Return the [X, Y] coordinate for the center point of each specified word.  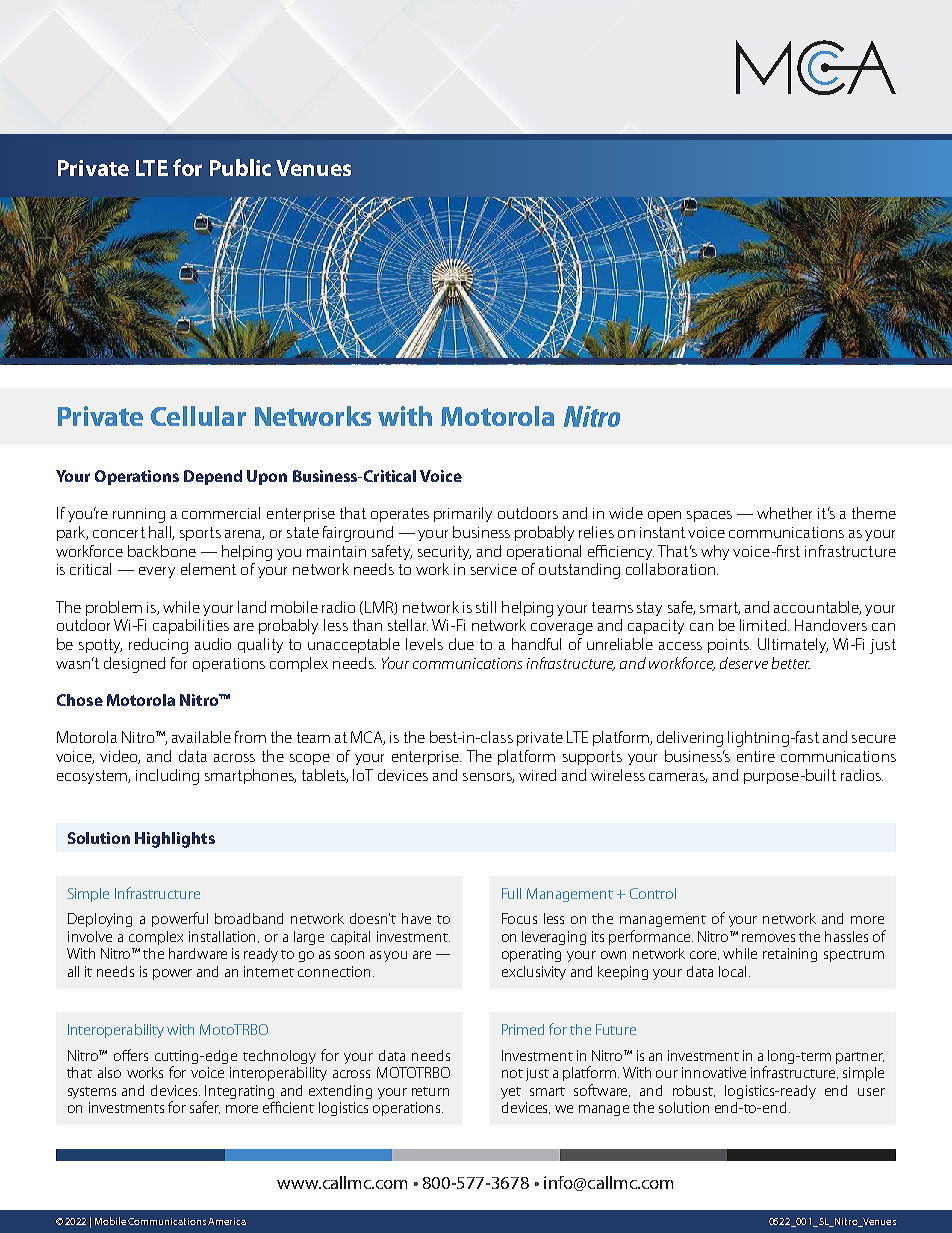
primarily [463, 514]
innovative [714, 1072]
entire [756, 756]
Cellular [198, 416]
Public [240, 167]
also [109, 1072]
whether [784, 513]
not [512, 1073]
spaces [709, 516]
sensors [488, 778]
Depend [213, 477]
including [167, 777]
